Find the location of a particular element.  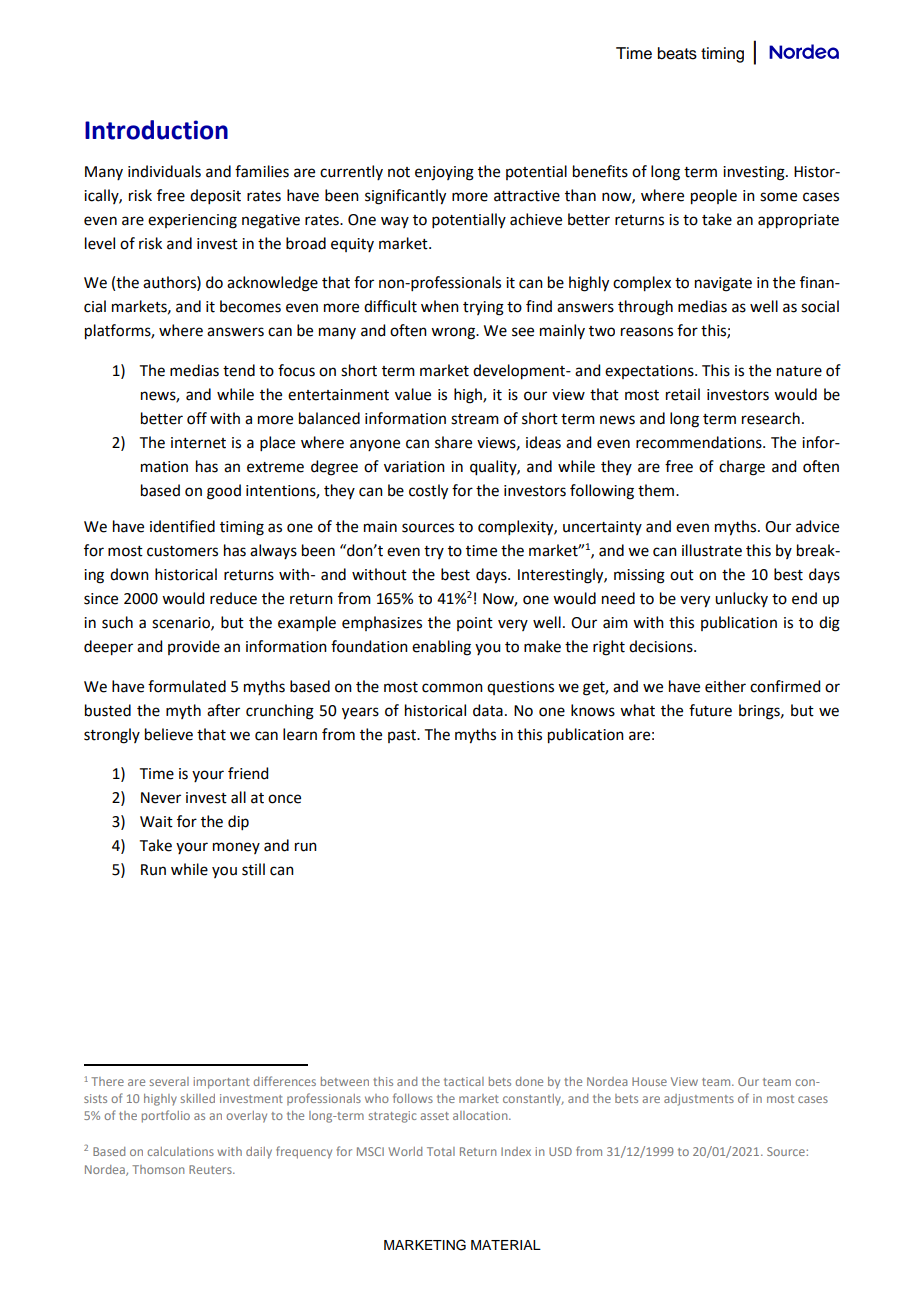

Introduction is located at coordinates (156, 130).
